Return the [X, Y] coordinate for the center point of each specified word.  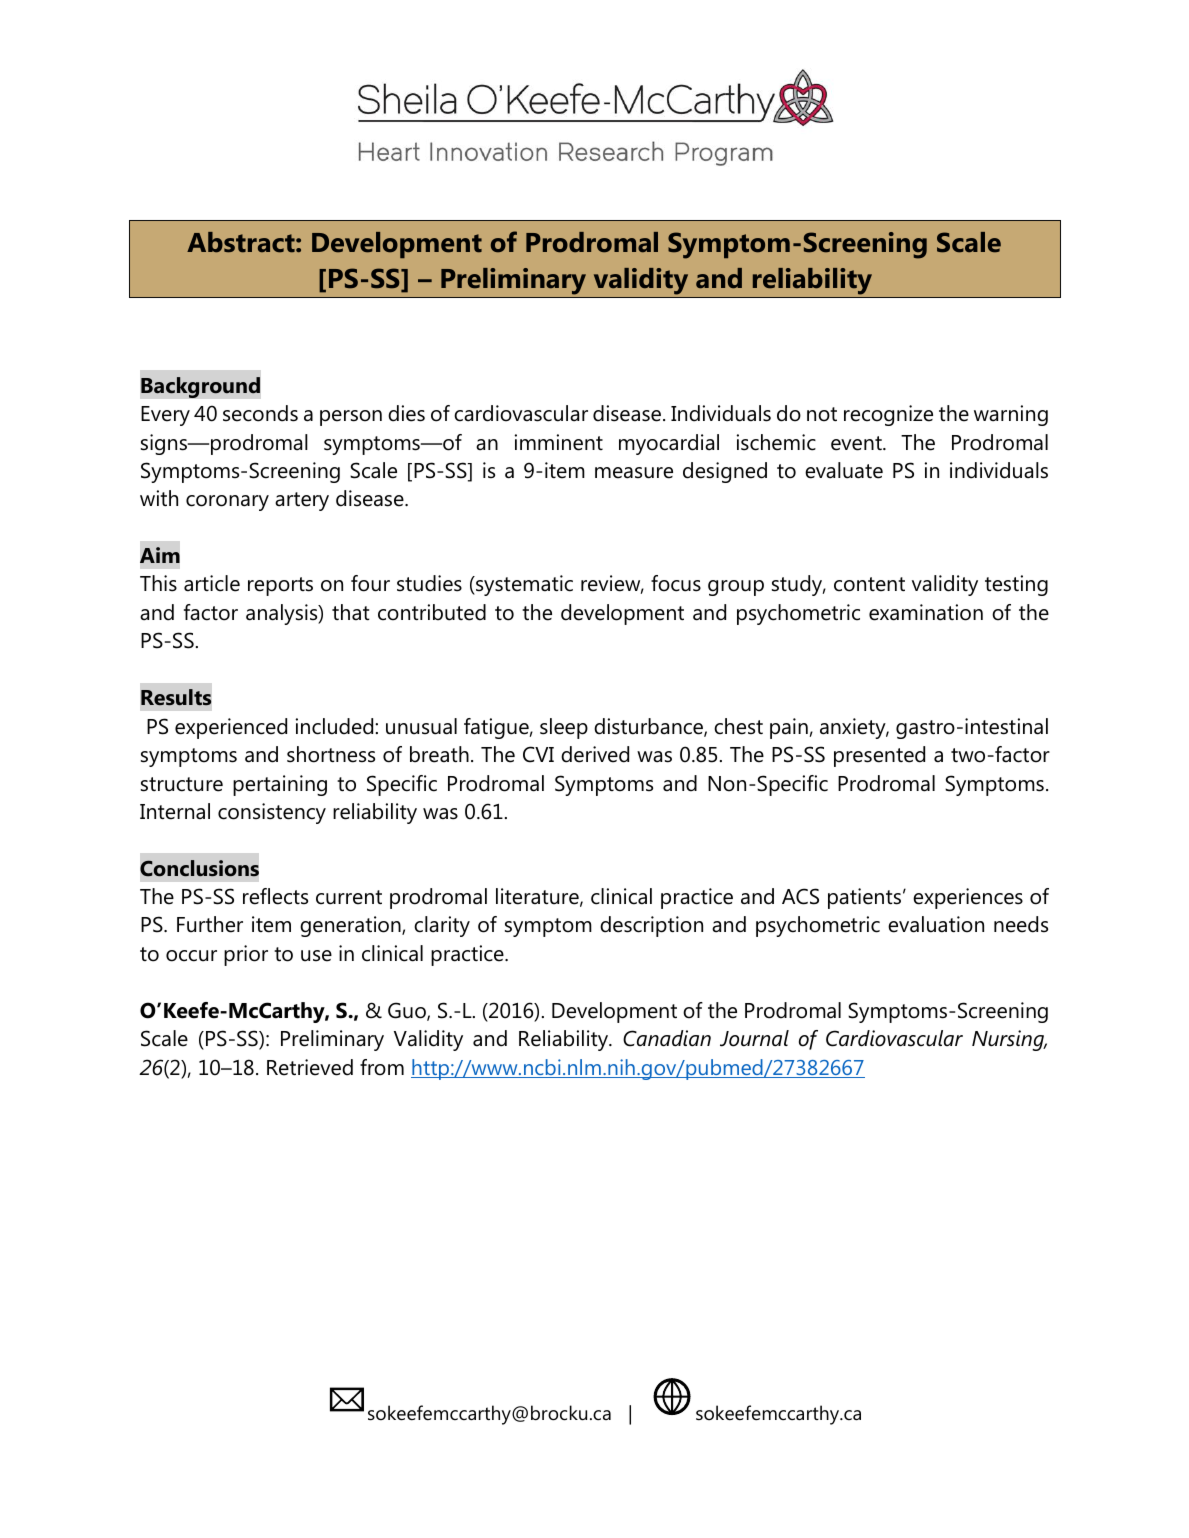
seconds [260, 413]
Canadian [667, 1038]
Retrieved [310, 1067]
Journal [754, 1038]
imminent [559, 442]
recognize [888, 415]
